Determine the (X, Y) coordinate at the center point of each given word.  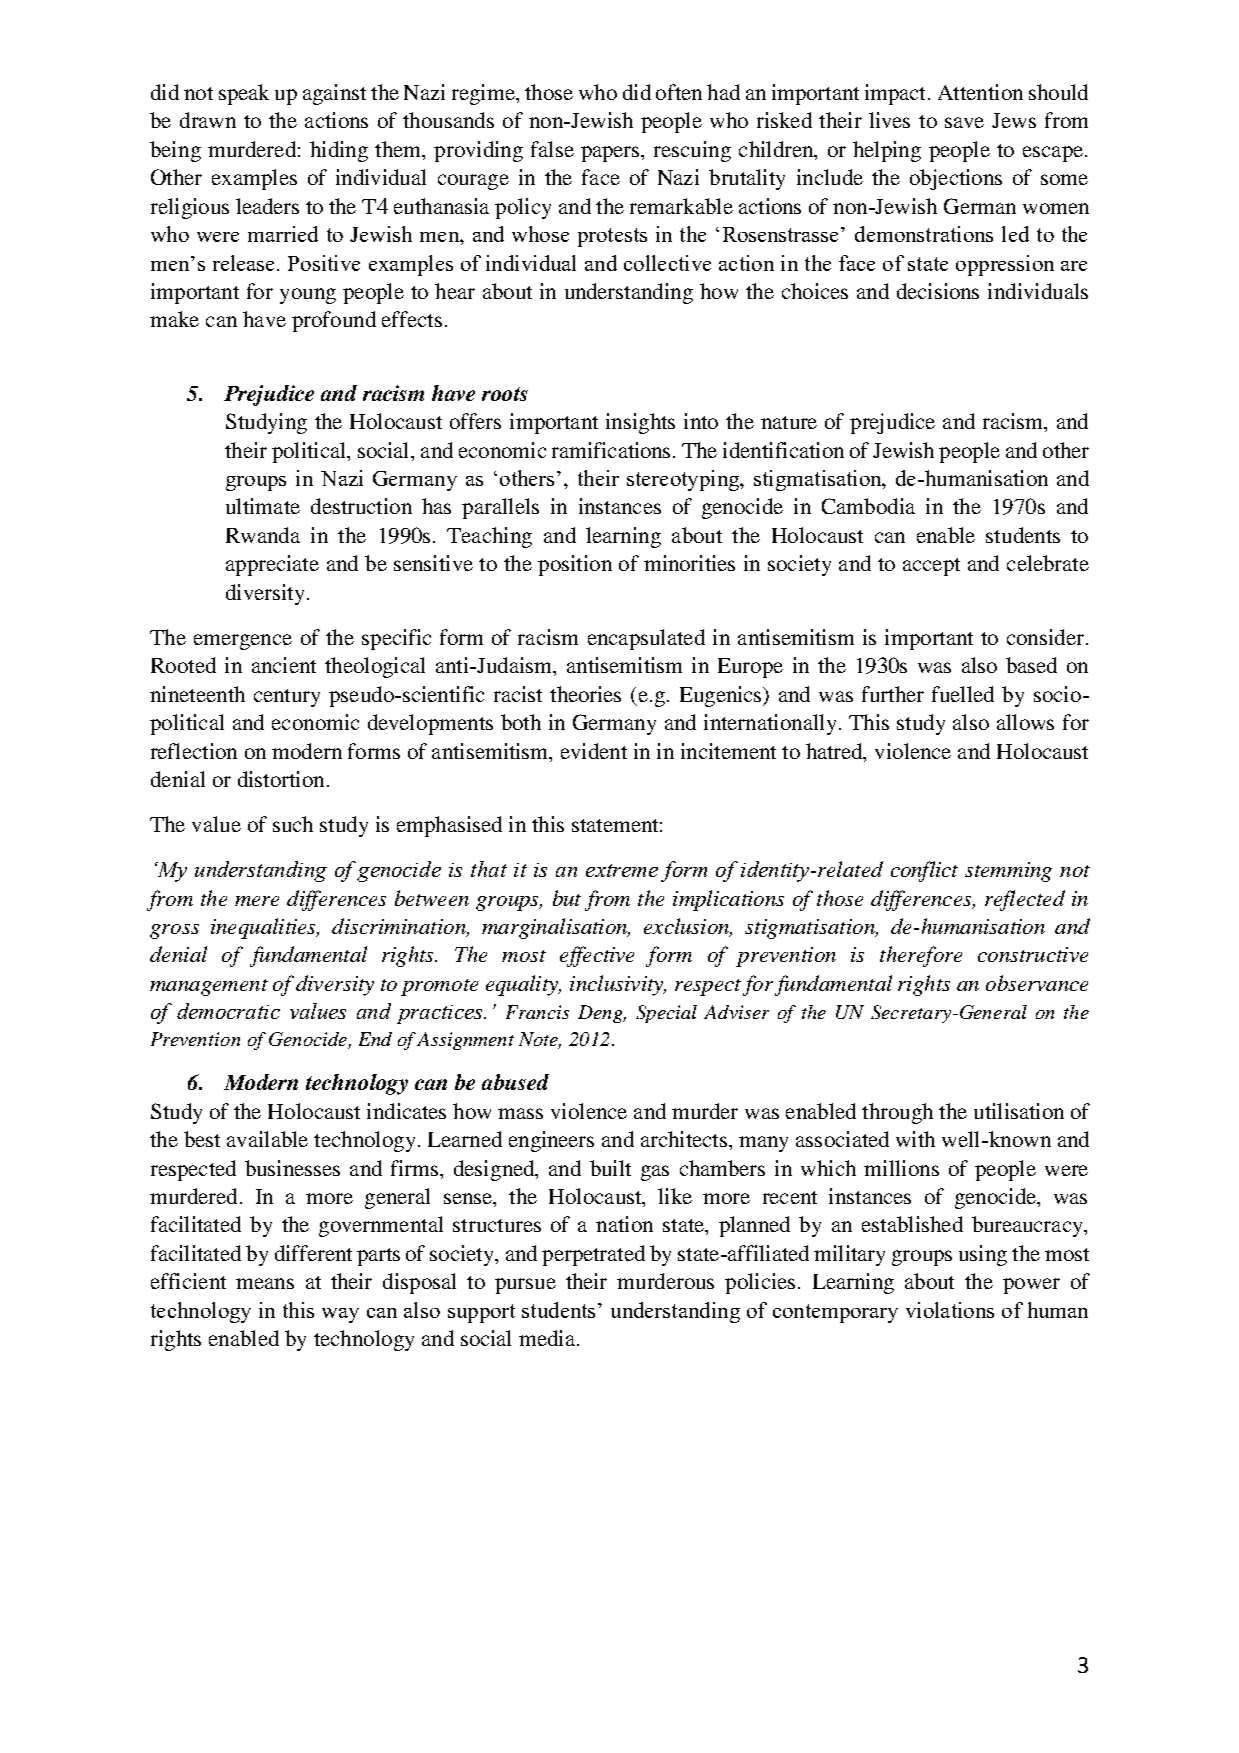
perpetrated (593, 1255)
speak (244, 94)
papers (611, 154)
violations (950, 1310)
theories (585, 694)
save (964, 122)
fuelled (963, 694)
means (265, 1283)
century (287, 698)
